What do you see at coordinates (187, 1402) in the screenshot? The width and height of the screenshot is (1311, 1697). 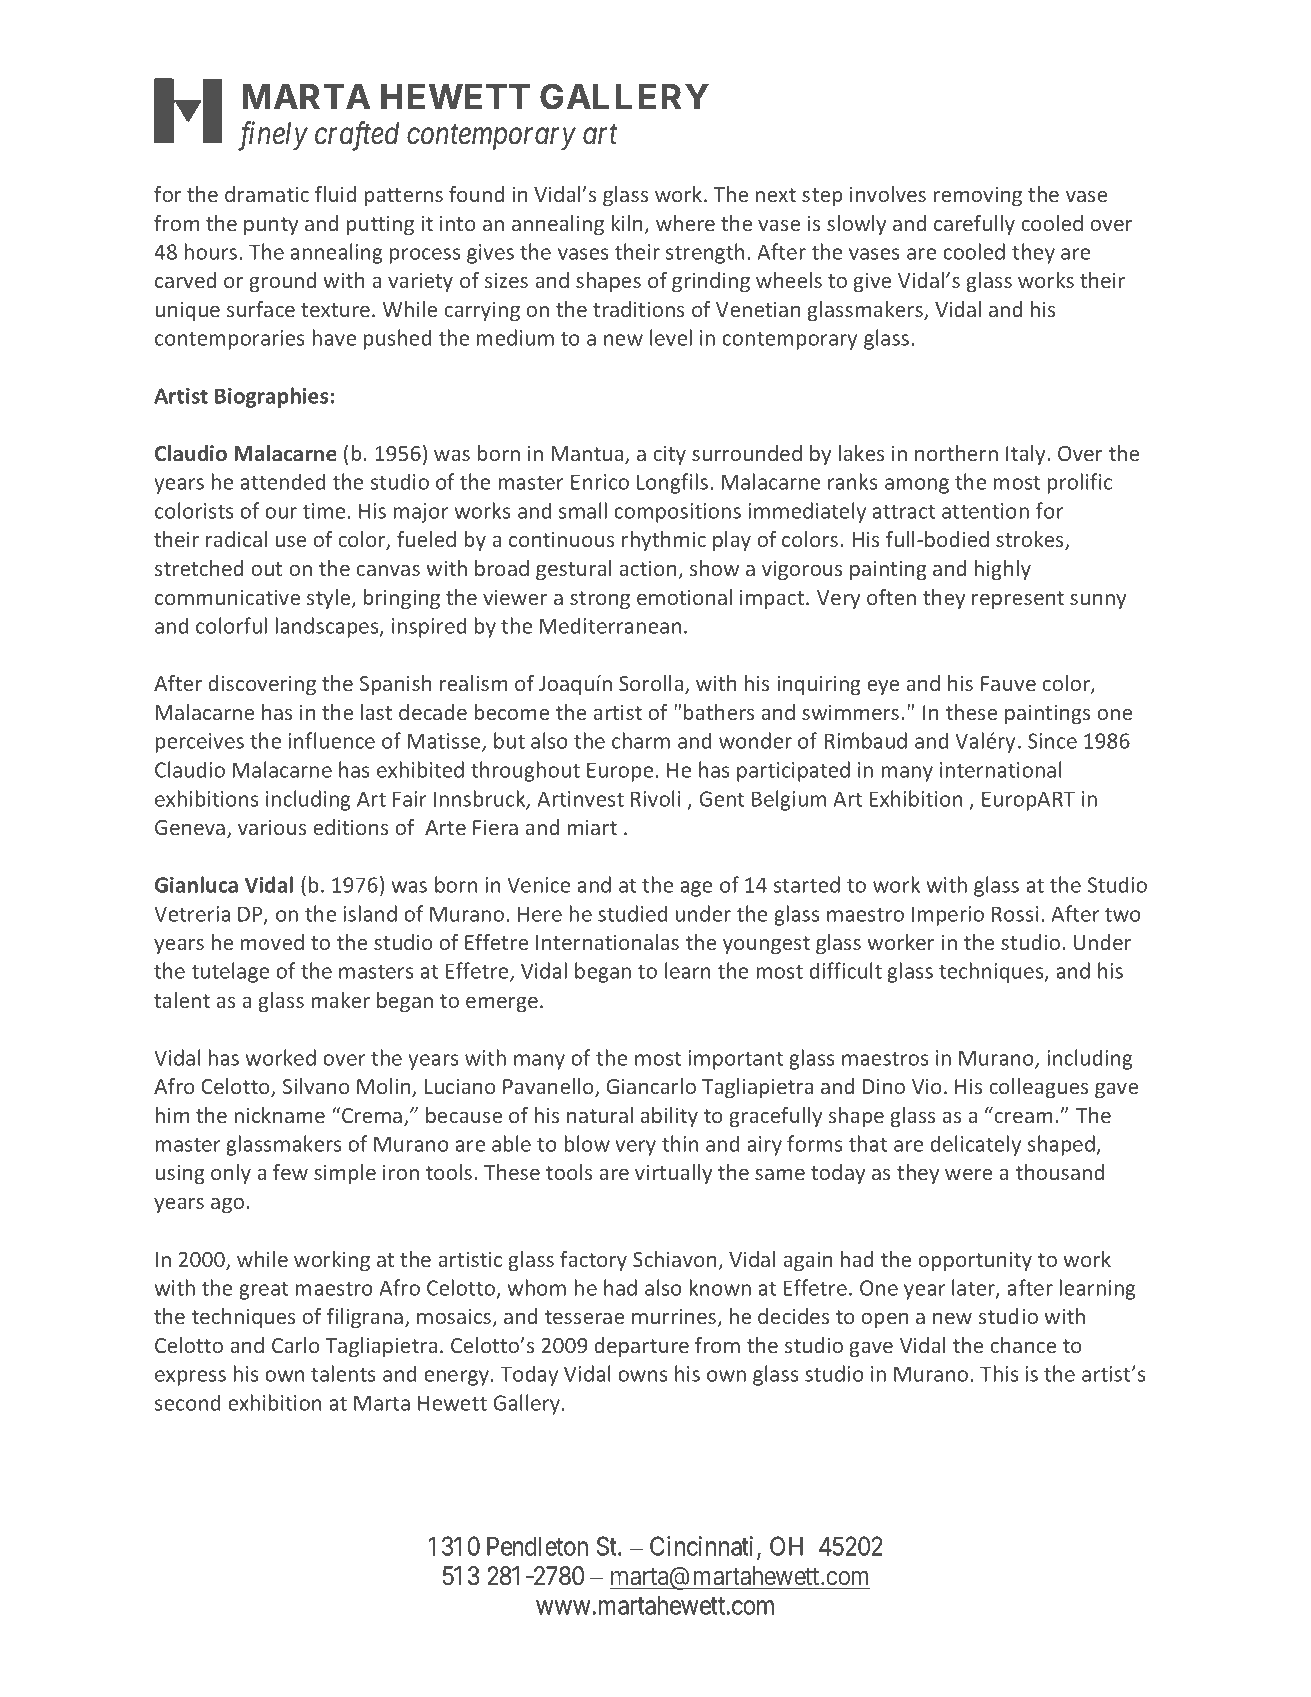 I see `second` at bounding box center [187, 1402].
